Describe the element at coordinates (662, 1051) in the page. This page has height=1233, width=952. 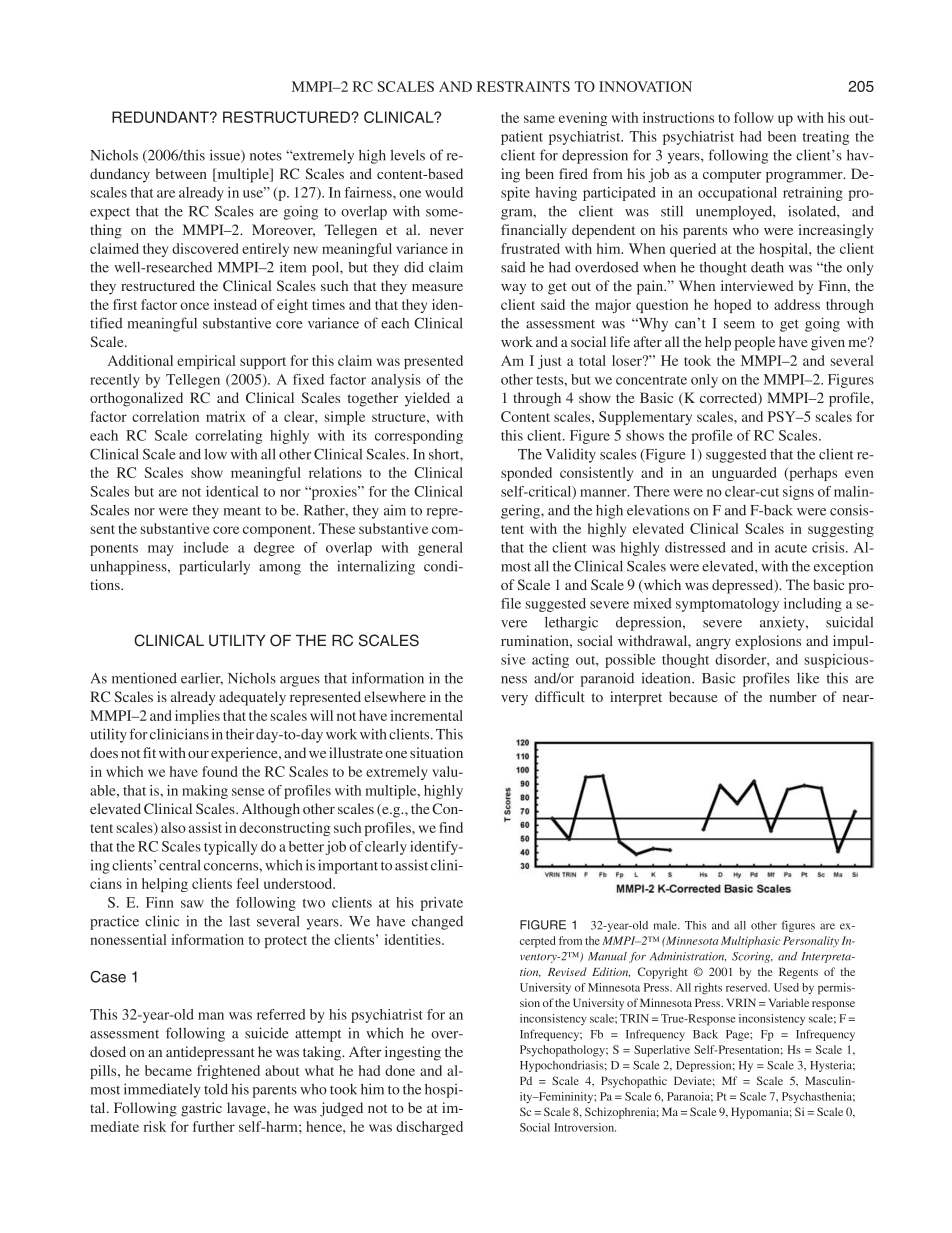
I see `Superlative` at that location.
